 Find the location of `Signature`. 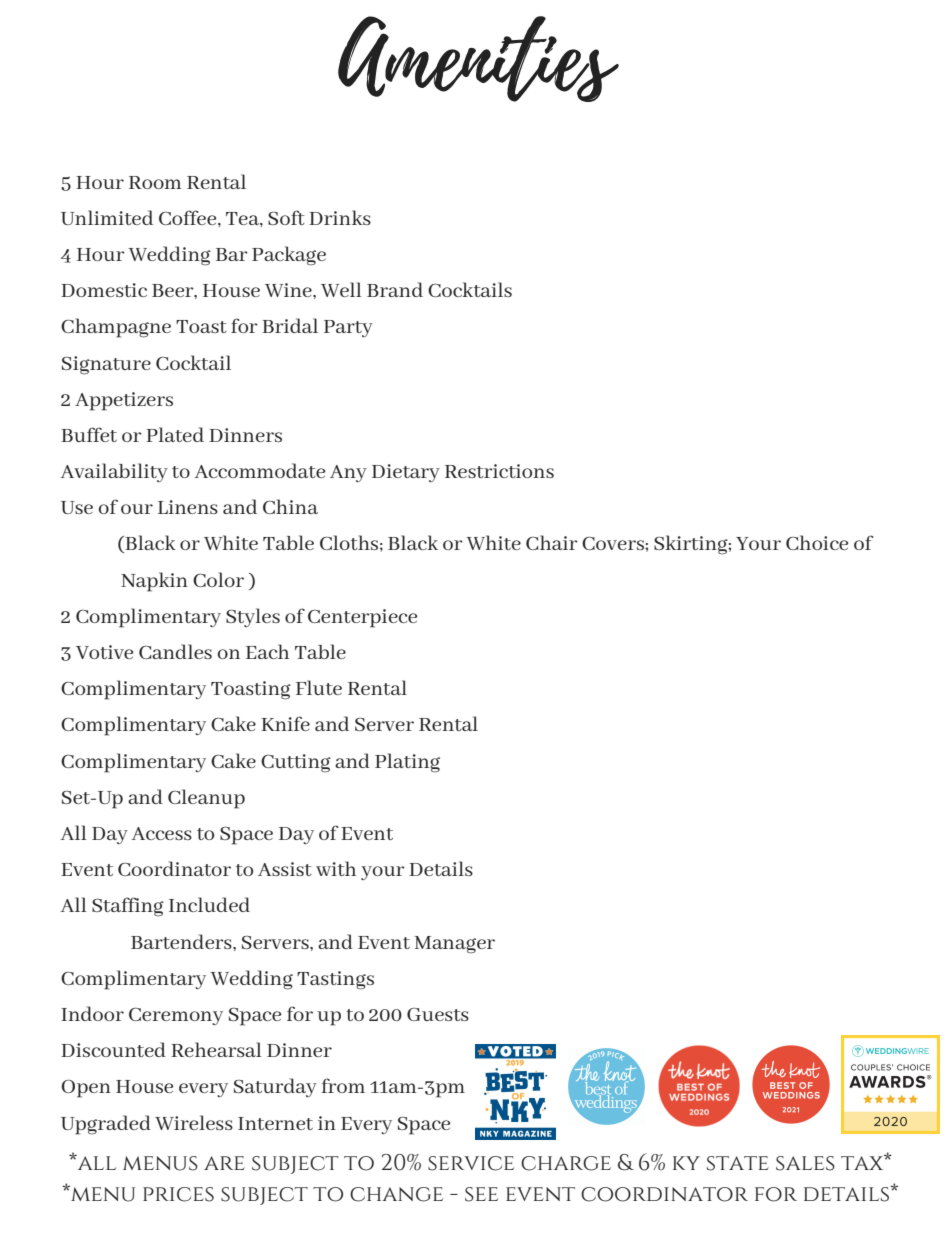

Signature is located at coordinates (106, 365).
